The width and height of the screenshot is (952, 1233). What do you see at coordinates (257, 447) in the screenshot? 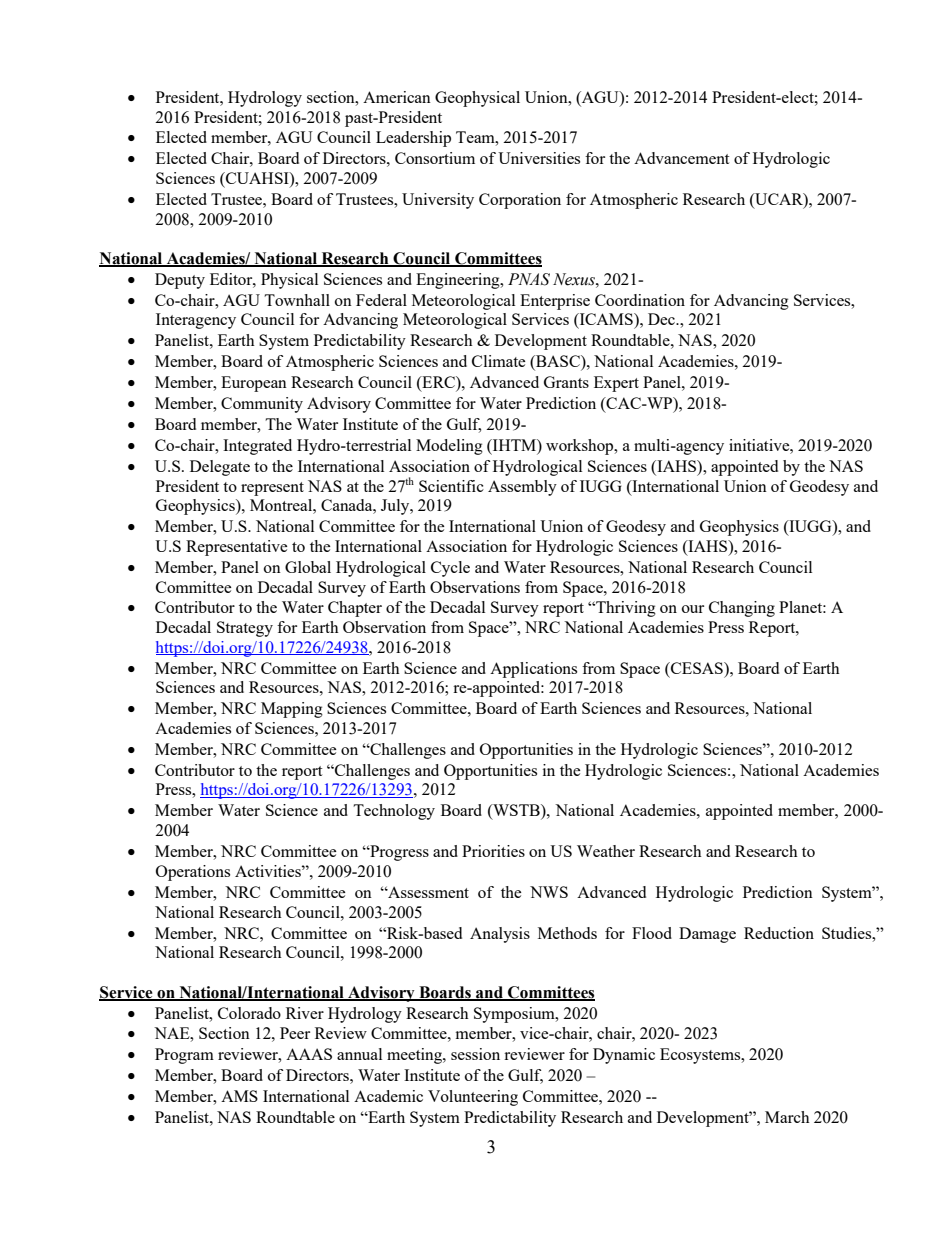
I see `Integrated` at bounding box center [257, 447].
